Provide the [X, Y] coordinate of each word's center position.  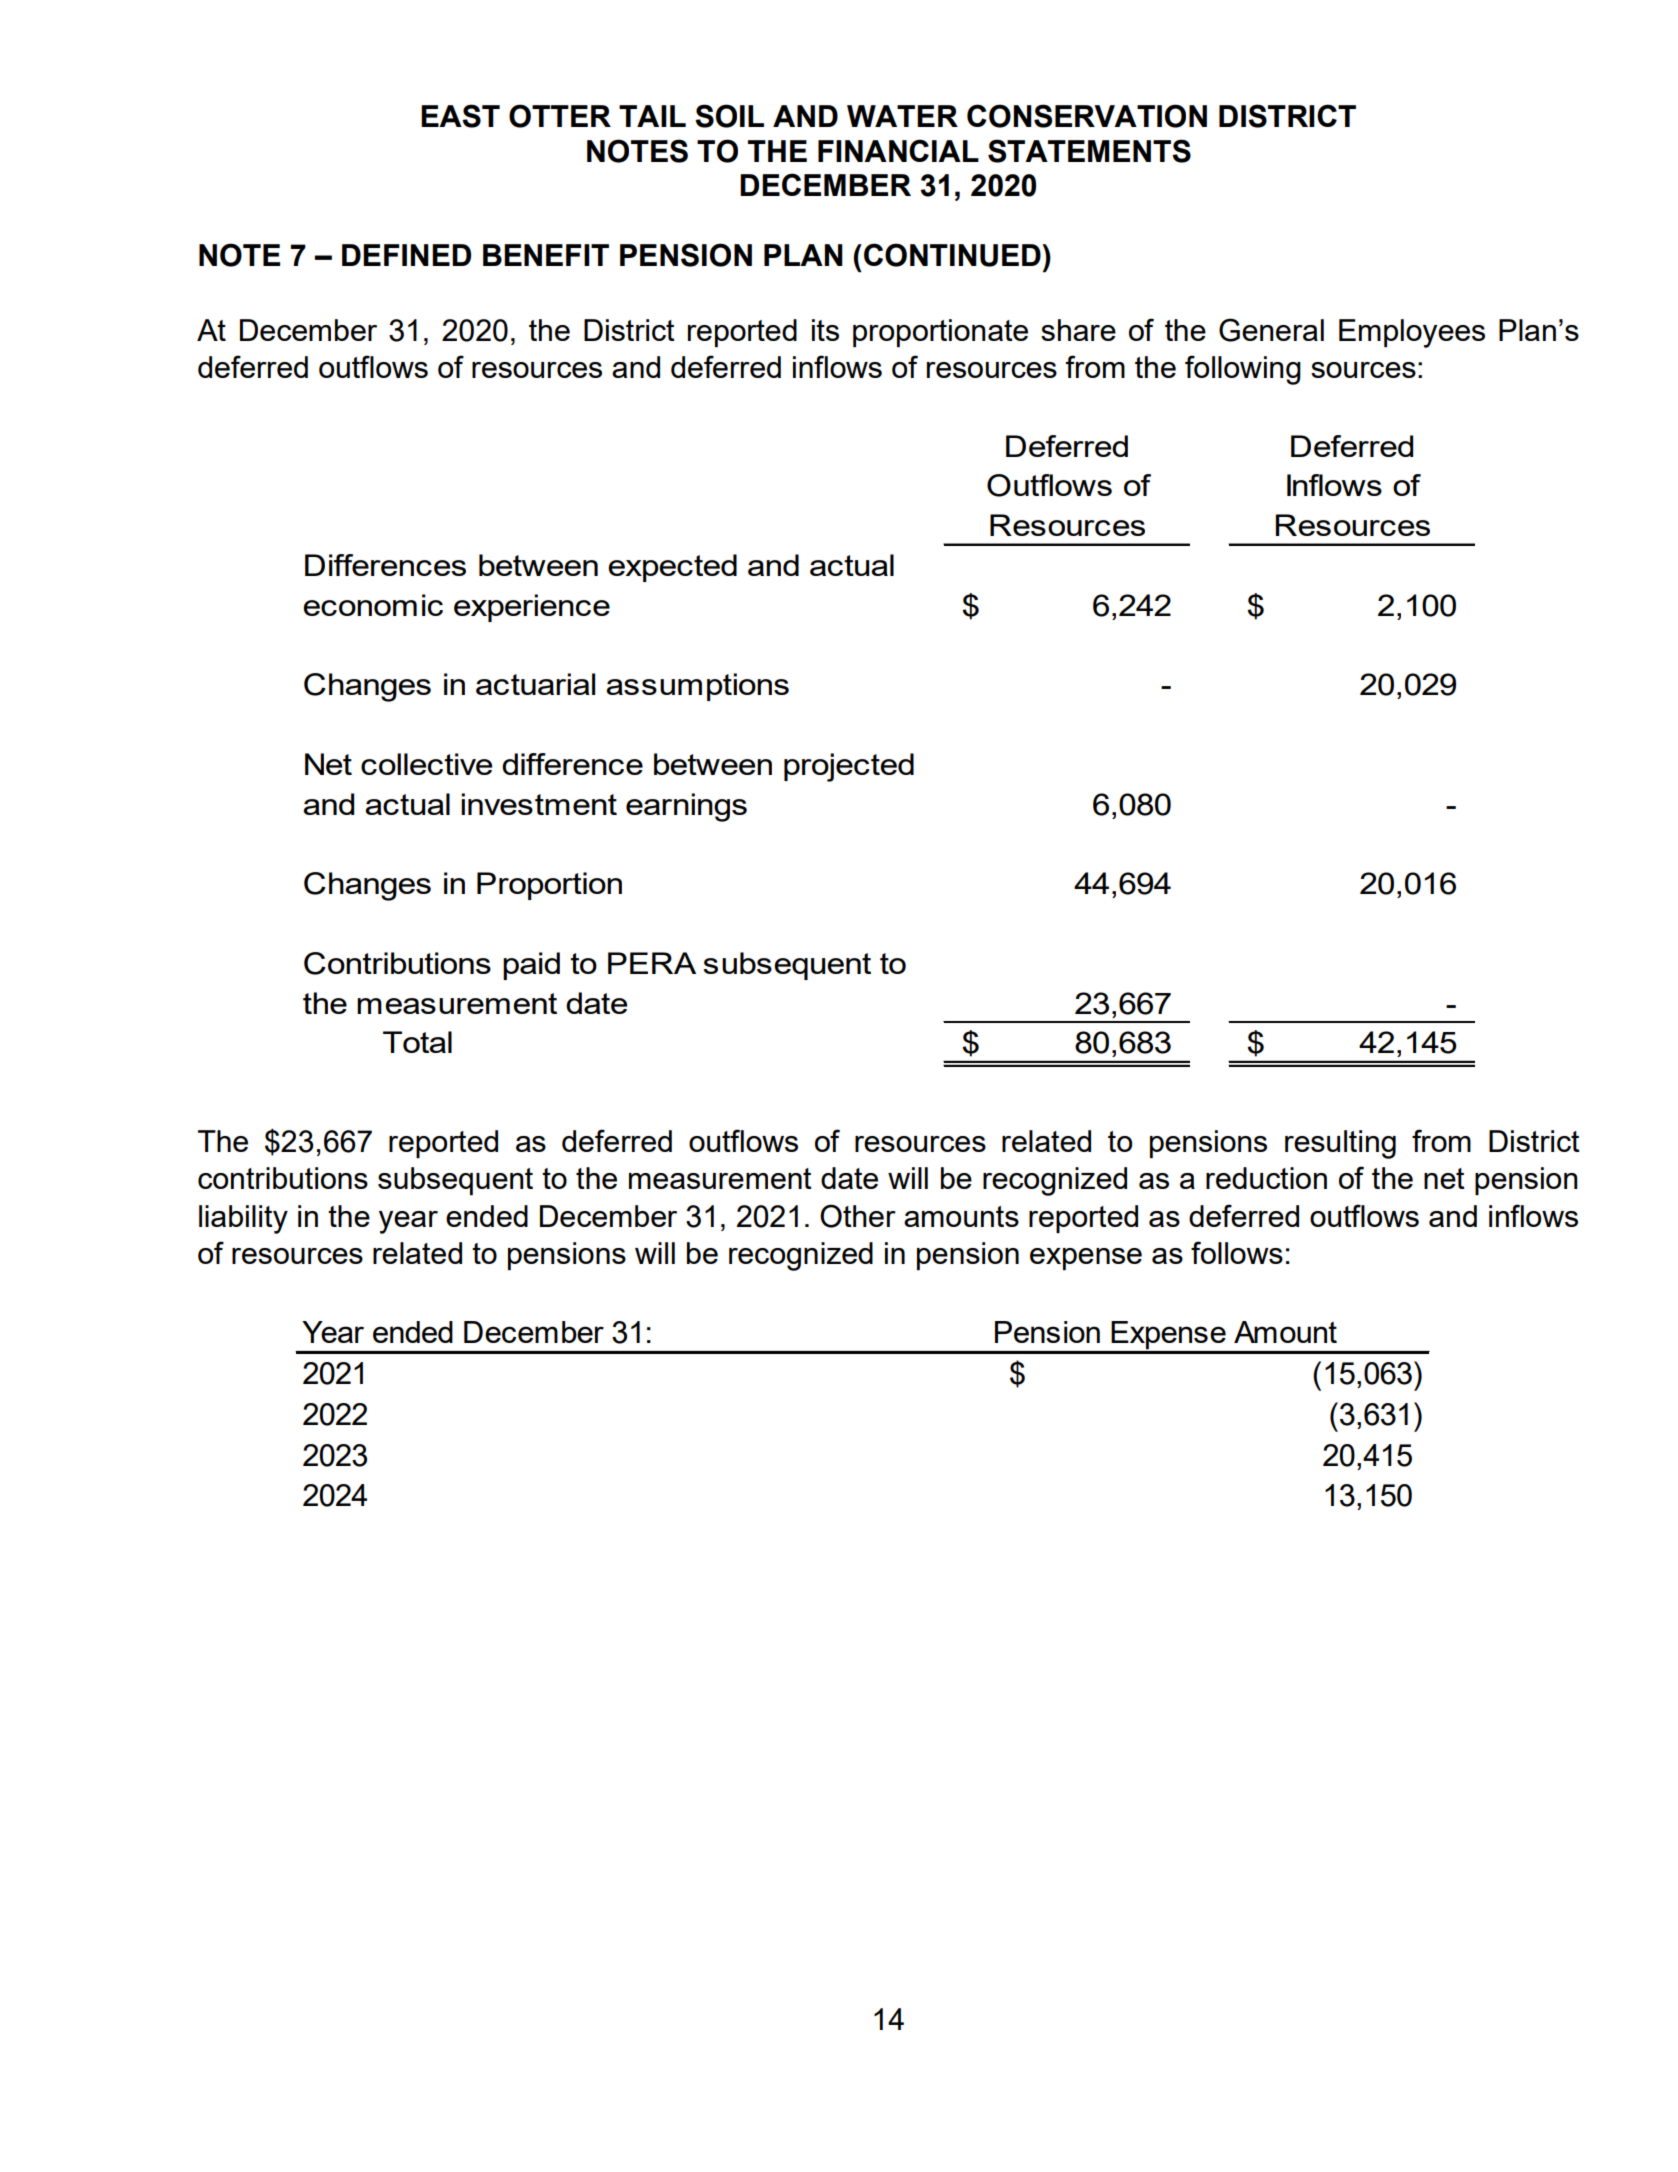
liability [243, 1219]
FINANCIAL [898, 150]
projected [849, 767]
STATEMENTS [1089, 151]
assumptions [697, 687]
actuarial [535, 684]
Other [858, 1216]
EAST [460, 116]
